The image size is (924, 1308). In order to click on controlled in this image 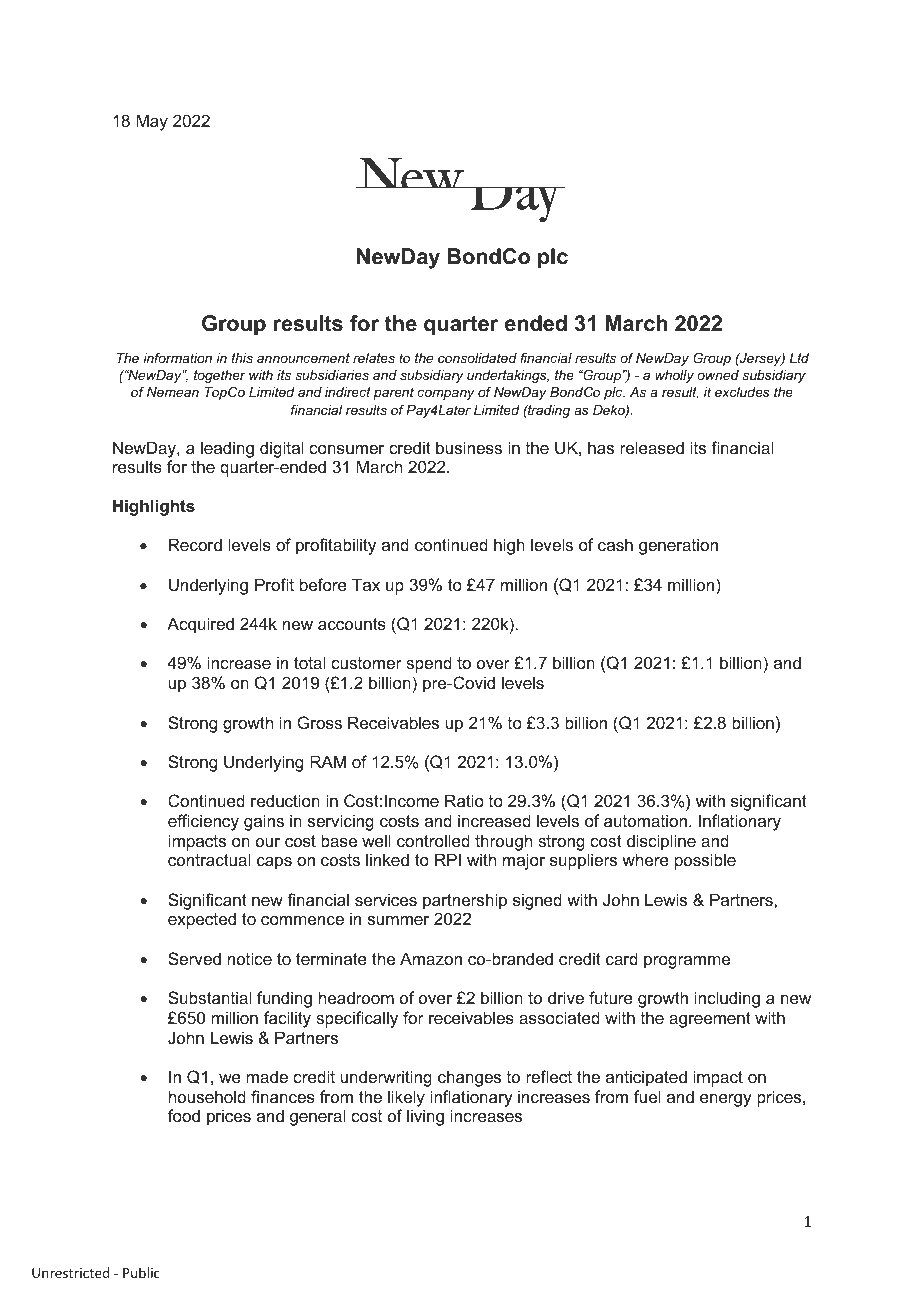, I will do `click(433, 840)`.
